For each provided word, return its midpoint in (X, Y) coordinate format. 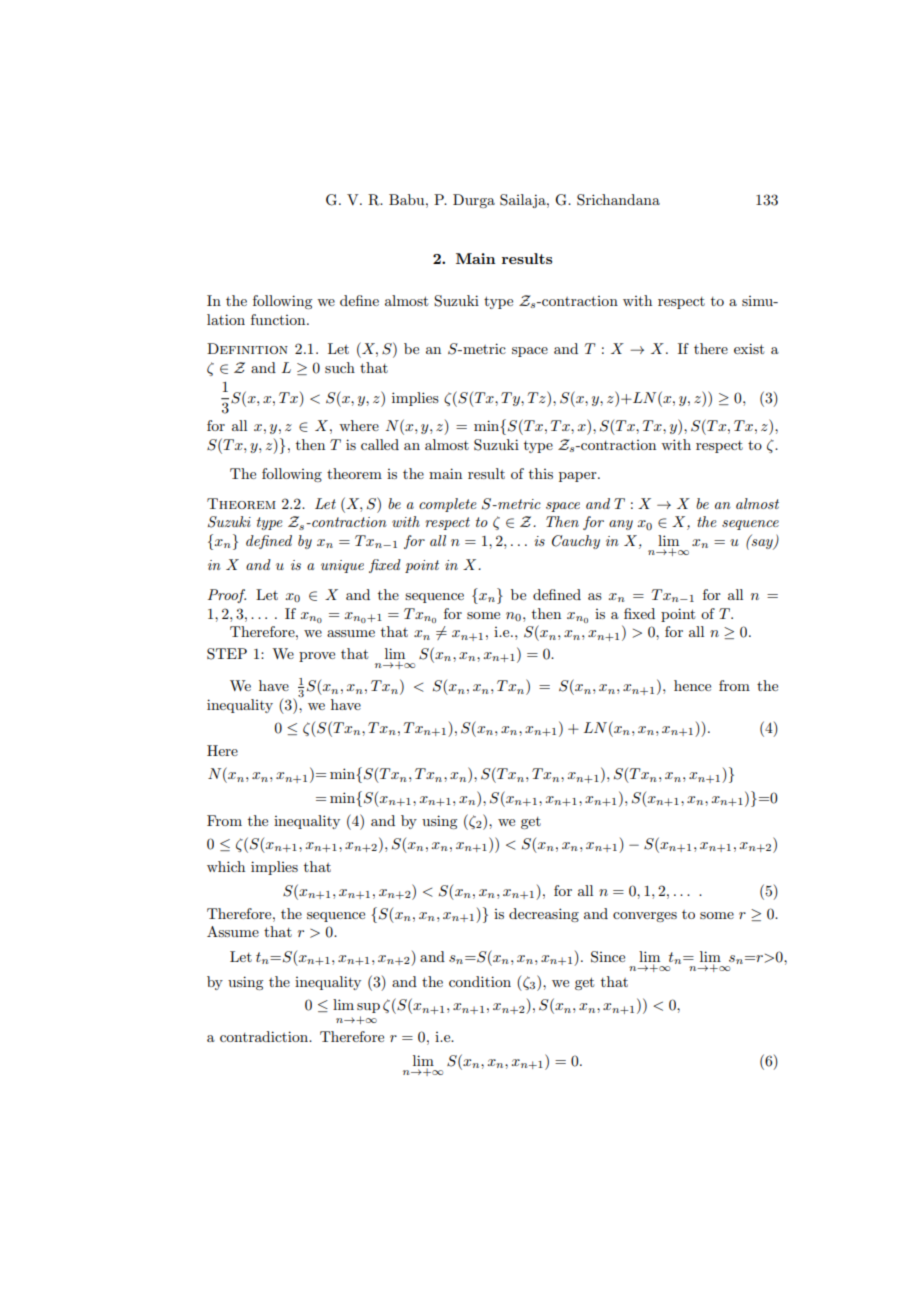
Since (608, 957)
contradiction (265, 1036)
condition (480, 981)
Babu (408, 199)
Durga (474, 201)
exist (749, 348)
